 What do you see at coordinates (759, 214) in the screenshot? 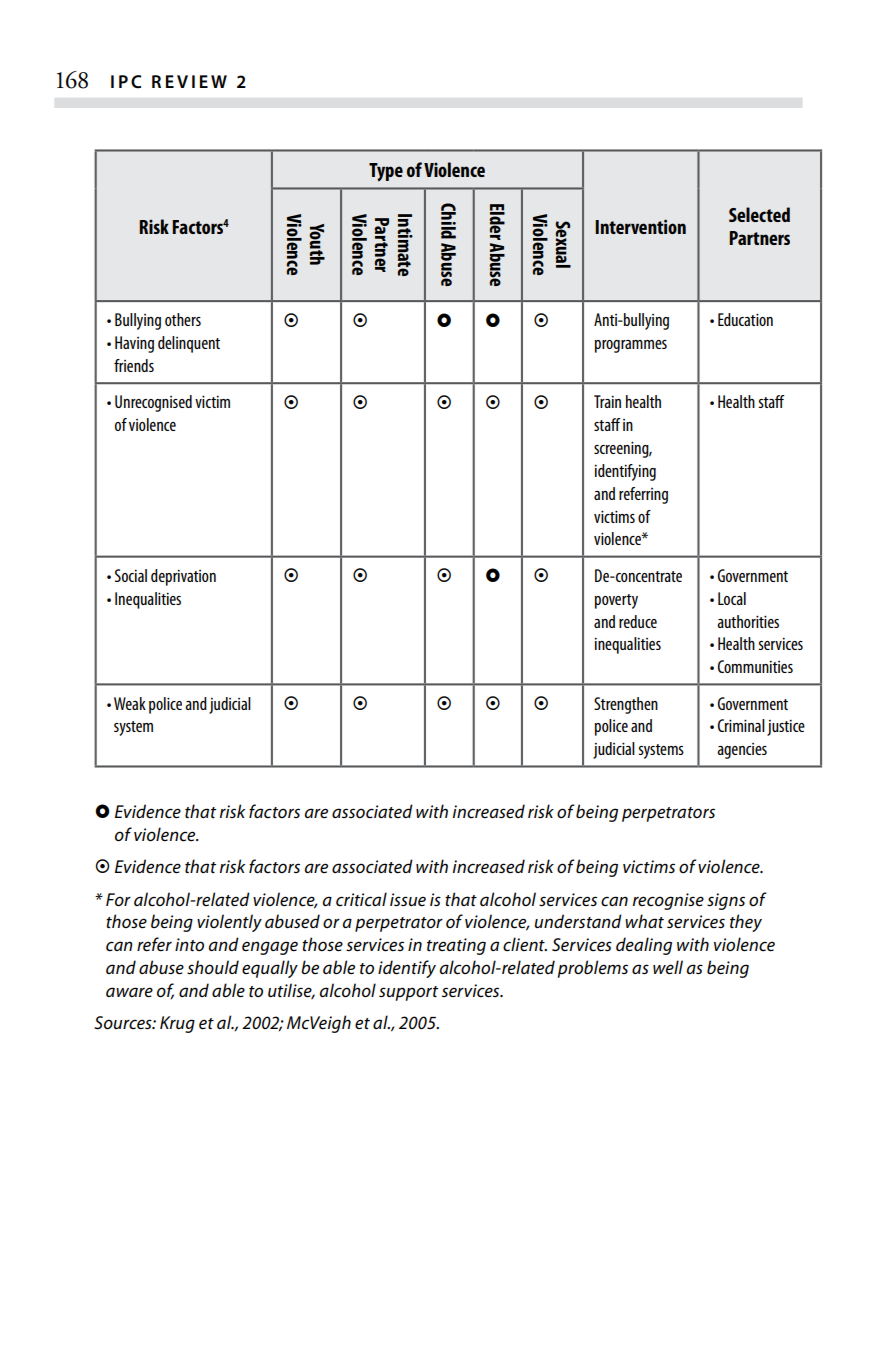
I see `Selected` at bounding box center [759, 214].
